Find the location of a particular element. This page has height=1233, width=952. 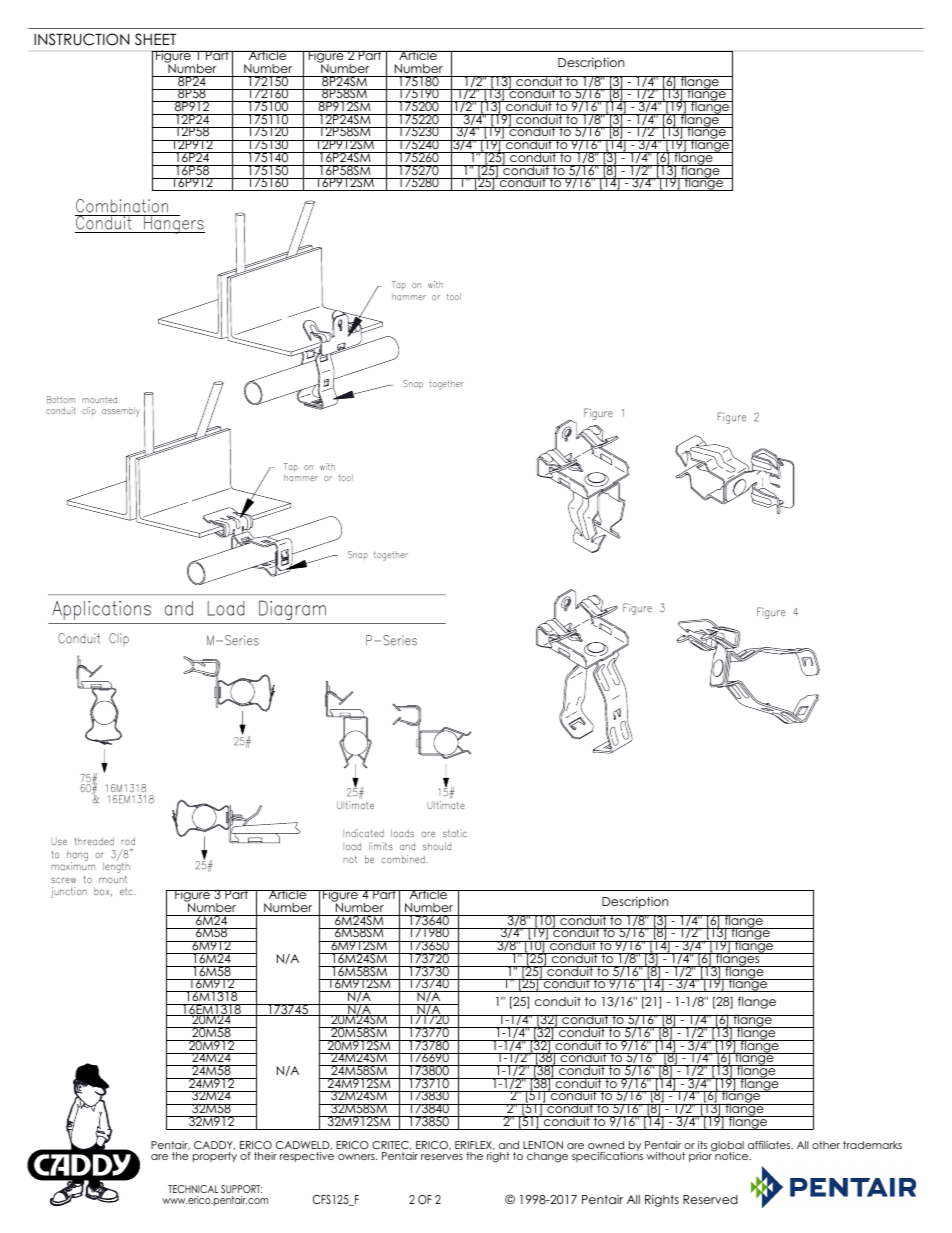

Diagram is located at coordinates (292, 610).
